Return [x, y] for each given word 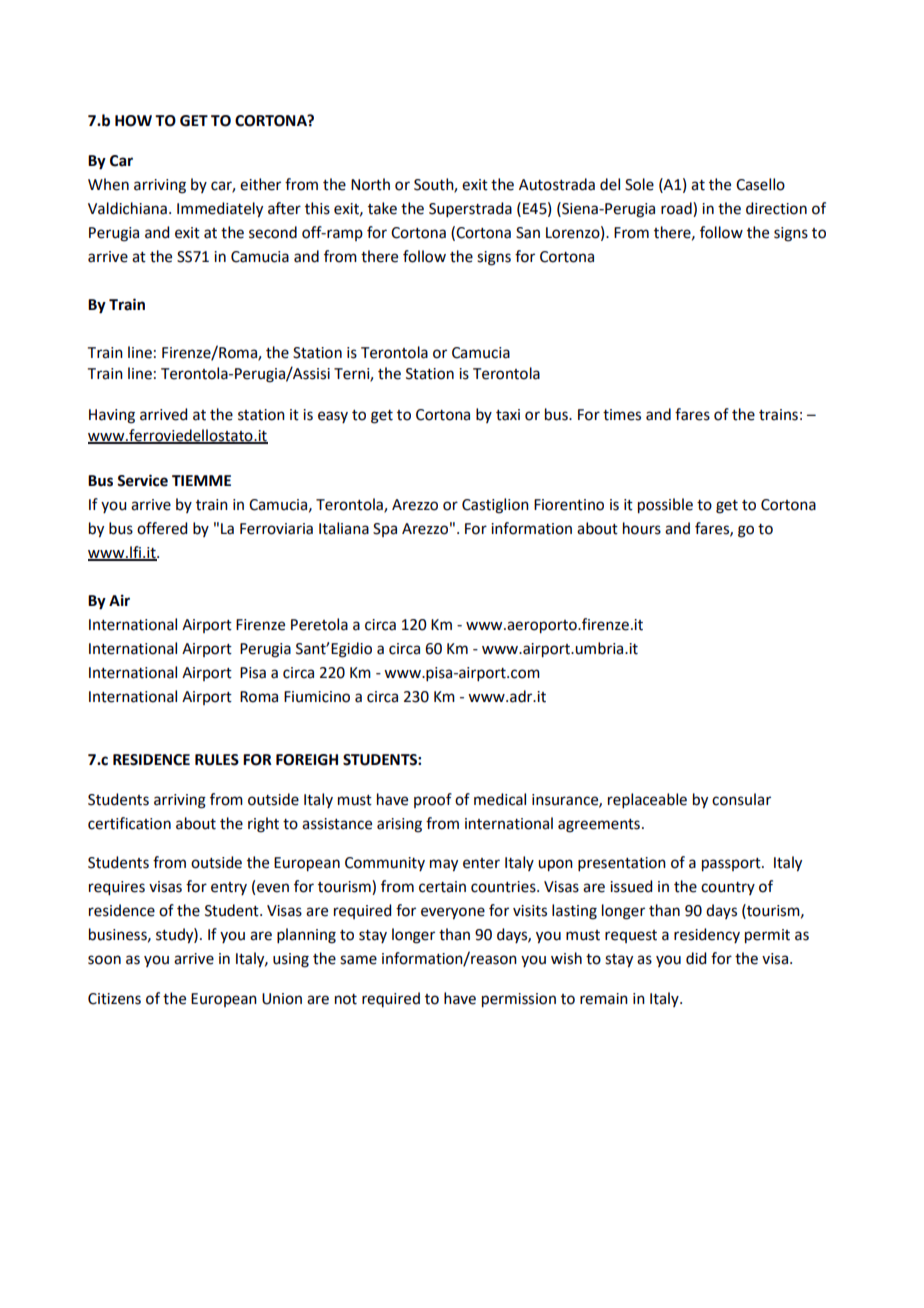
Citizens [114, 999]
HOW [133, 121]
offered [162, 528]
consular [741, 799]
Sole [639, 184]
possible [665, 506]
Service [142, 480]
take [382, 208]
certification [129, 823]
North [370, 184]
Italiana [344, 528]
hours [642, 528]
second [273, 232]
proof [433, 800]
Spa [385, 530]
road [677, 208]
